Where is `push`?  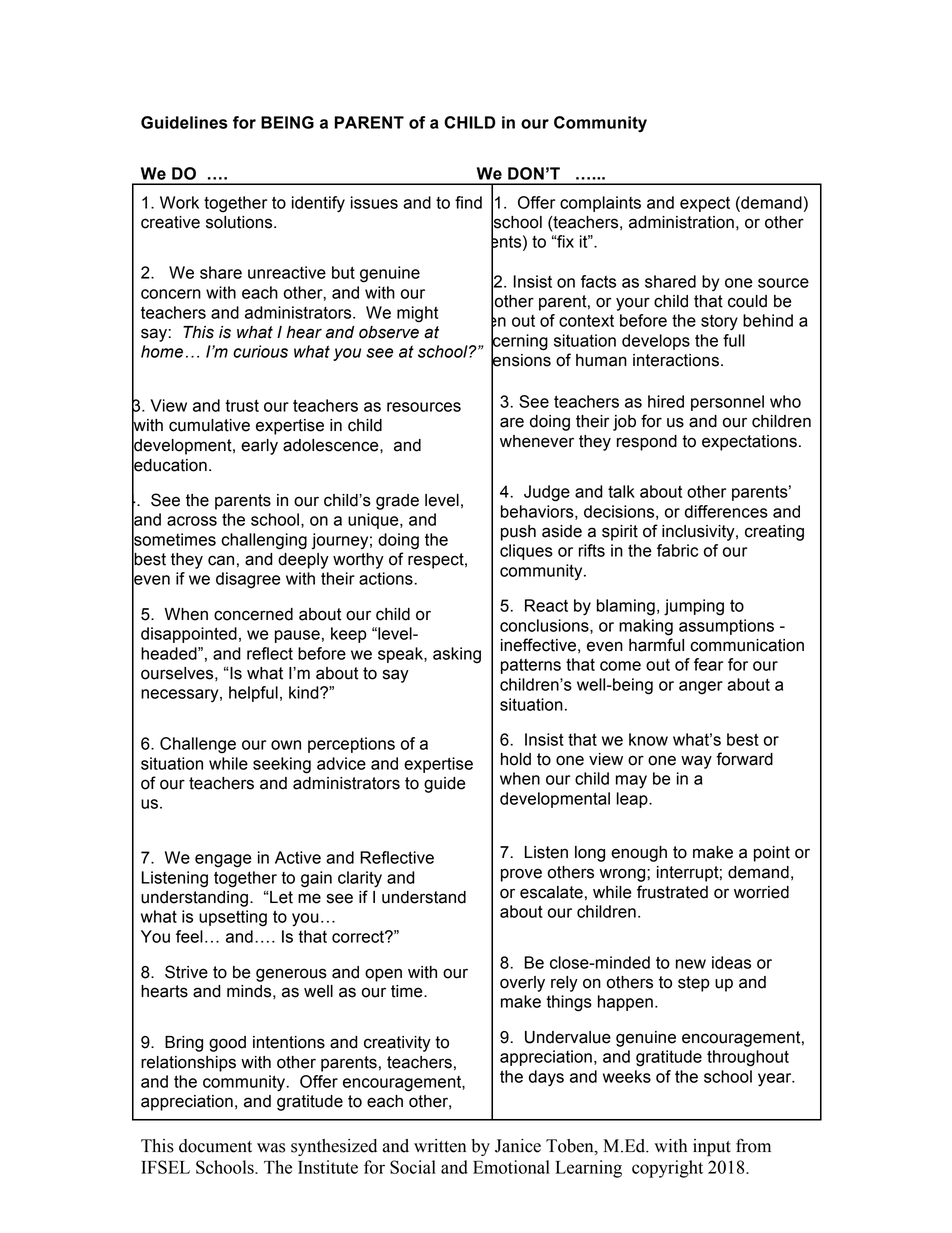 push is located at coordinates (518, 533).
